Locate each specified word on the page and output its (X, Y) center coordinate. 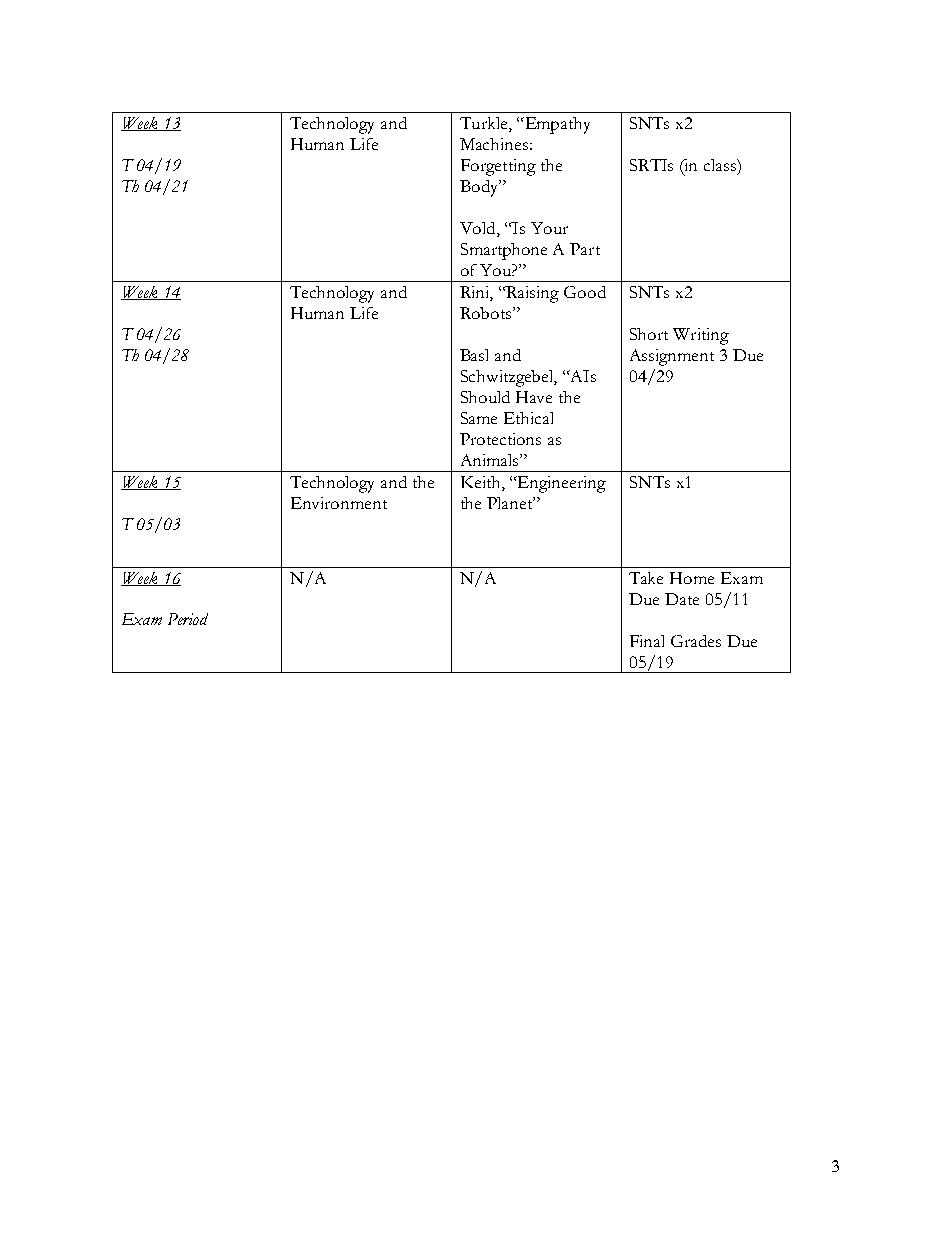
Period (188, 619)
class (721, 165)
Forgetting (498, 167)
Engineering (561, 484)
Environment (339, 503)
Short (649, 334)
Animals (491, 460)
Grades (696, 641)
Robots (487, 313)
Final (647, 641)
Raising (532, 294)
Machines (494, 144)
